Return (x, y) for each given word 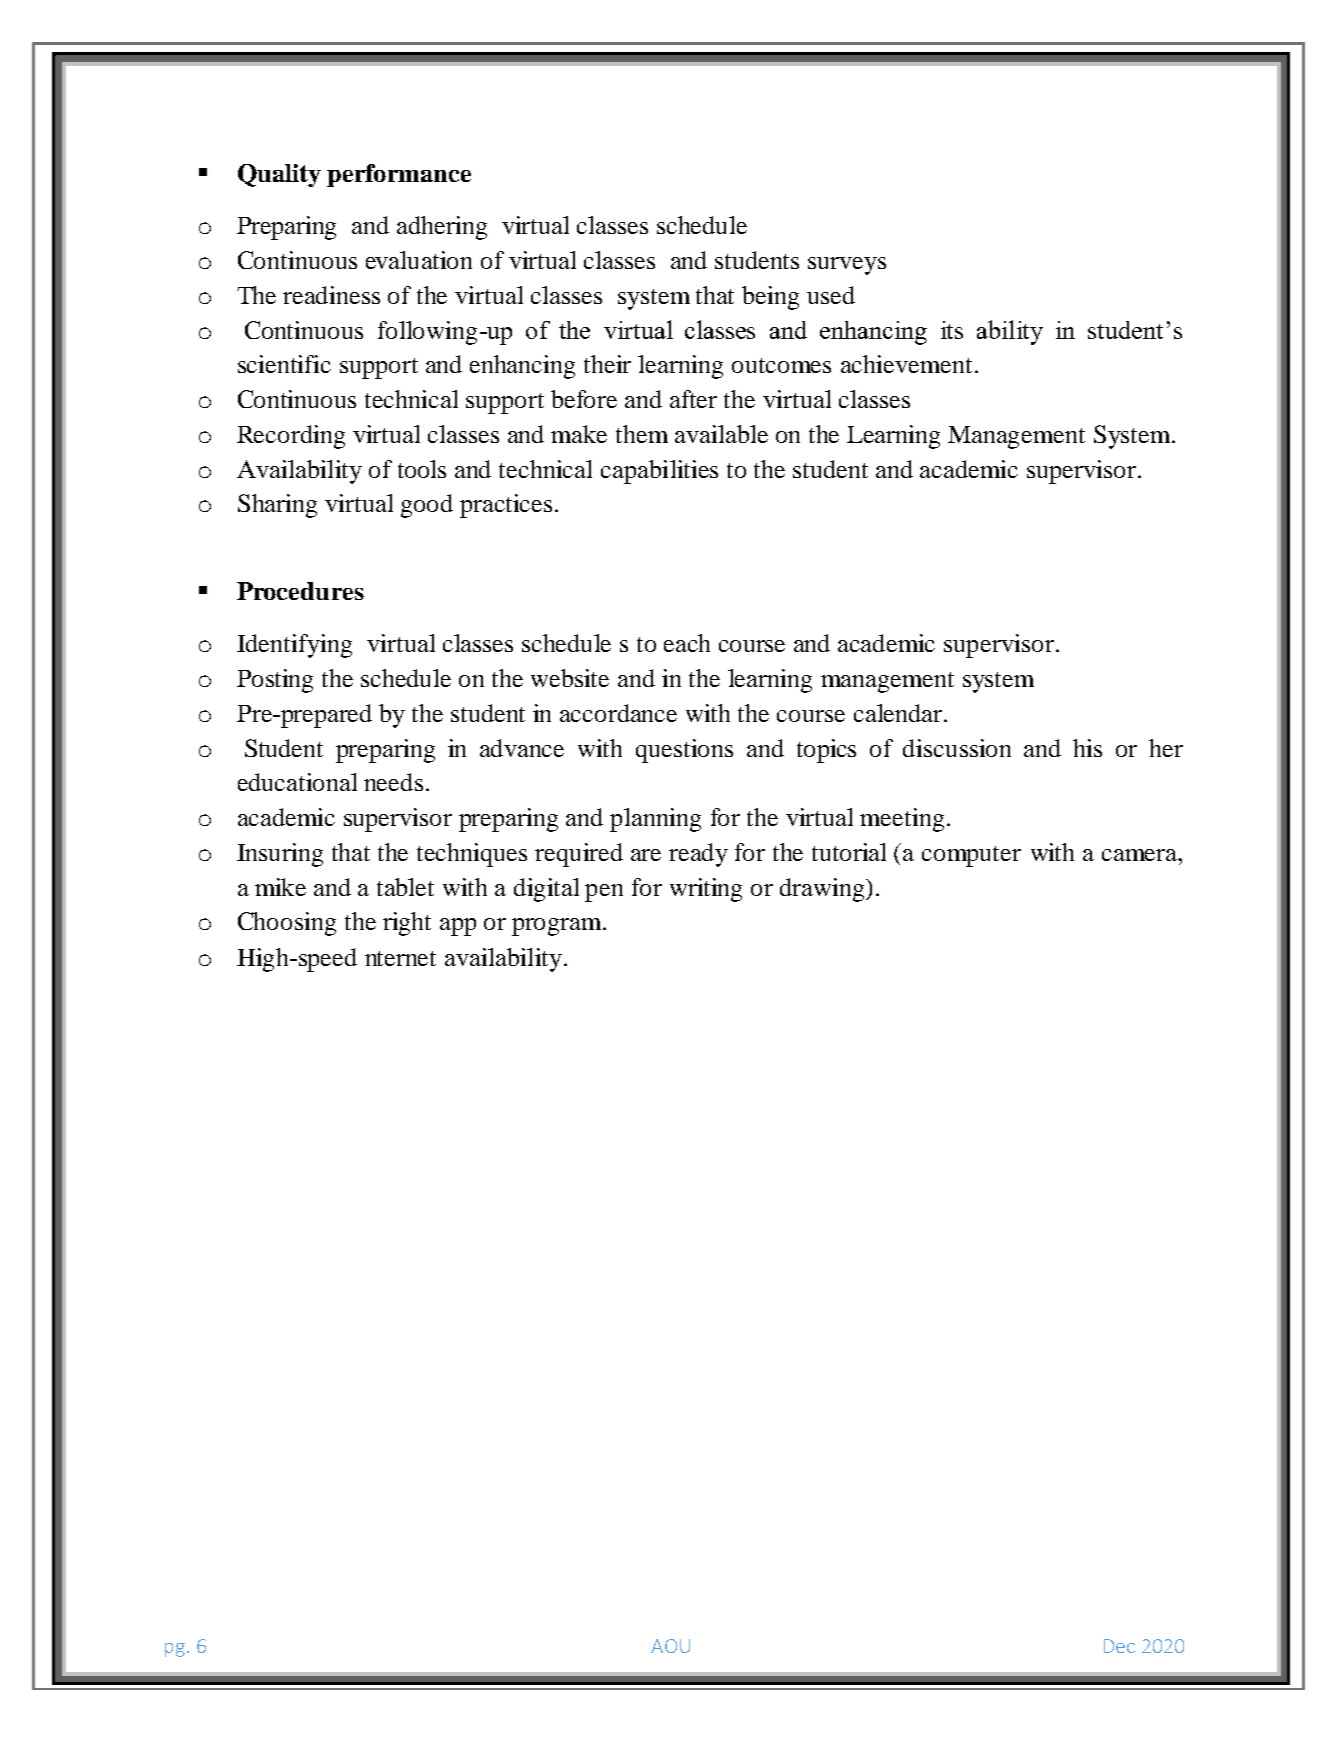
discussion (957, 748)
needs (393, 782)
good (427, 506)
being (770, 298)
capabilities (659, 472)
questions (684, 751)
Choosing (287, 924)
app (458, 927)
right (407, 924)
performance (399, 175)
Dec (1119, 1646)
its (952, 330)
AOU (670, 1646)
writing (706, 890)
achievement (906, 364)
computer (971, 856)
